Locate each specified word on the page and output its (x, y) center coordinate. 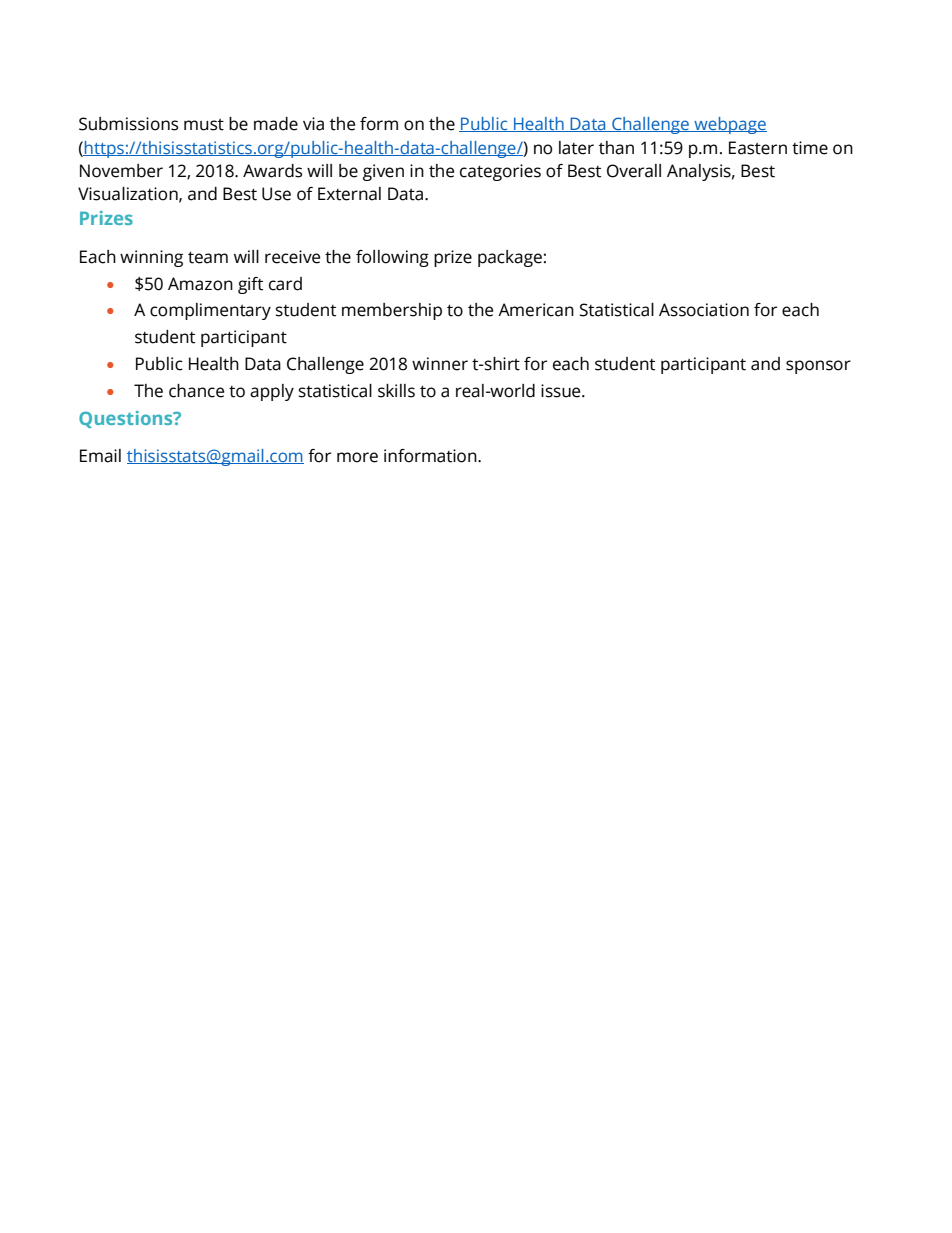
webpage (729, 125)
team (208, 257)
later (576, 148)
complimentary (210, 311)
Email (100, 456)
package (510, 258)
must (204, 125)
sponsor (818, 367)
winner (440, 364)
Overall (634, 171)
